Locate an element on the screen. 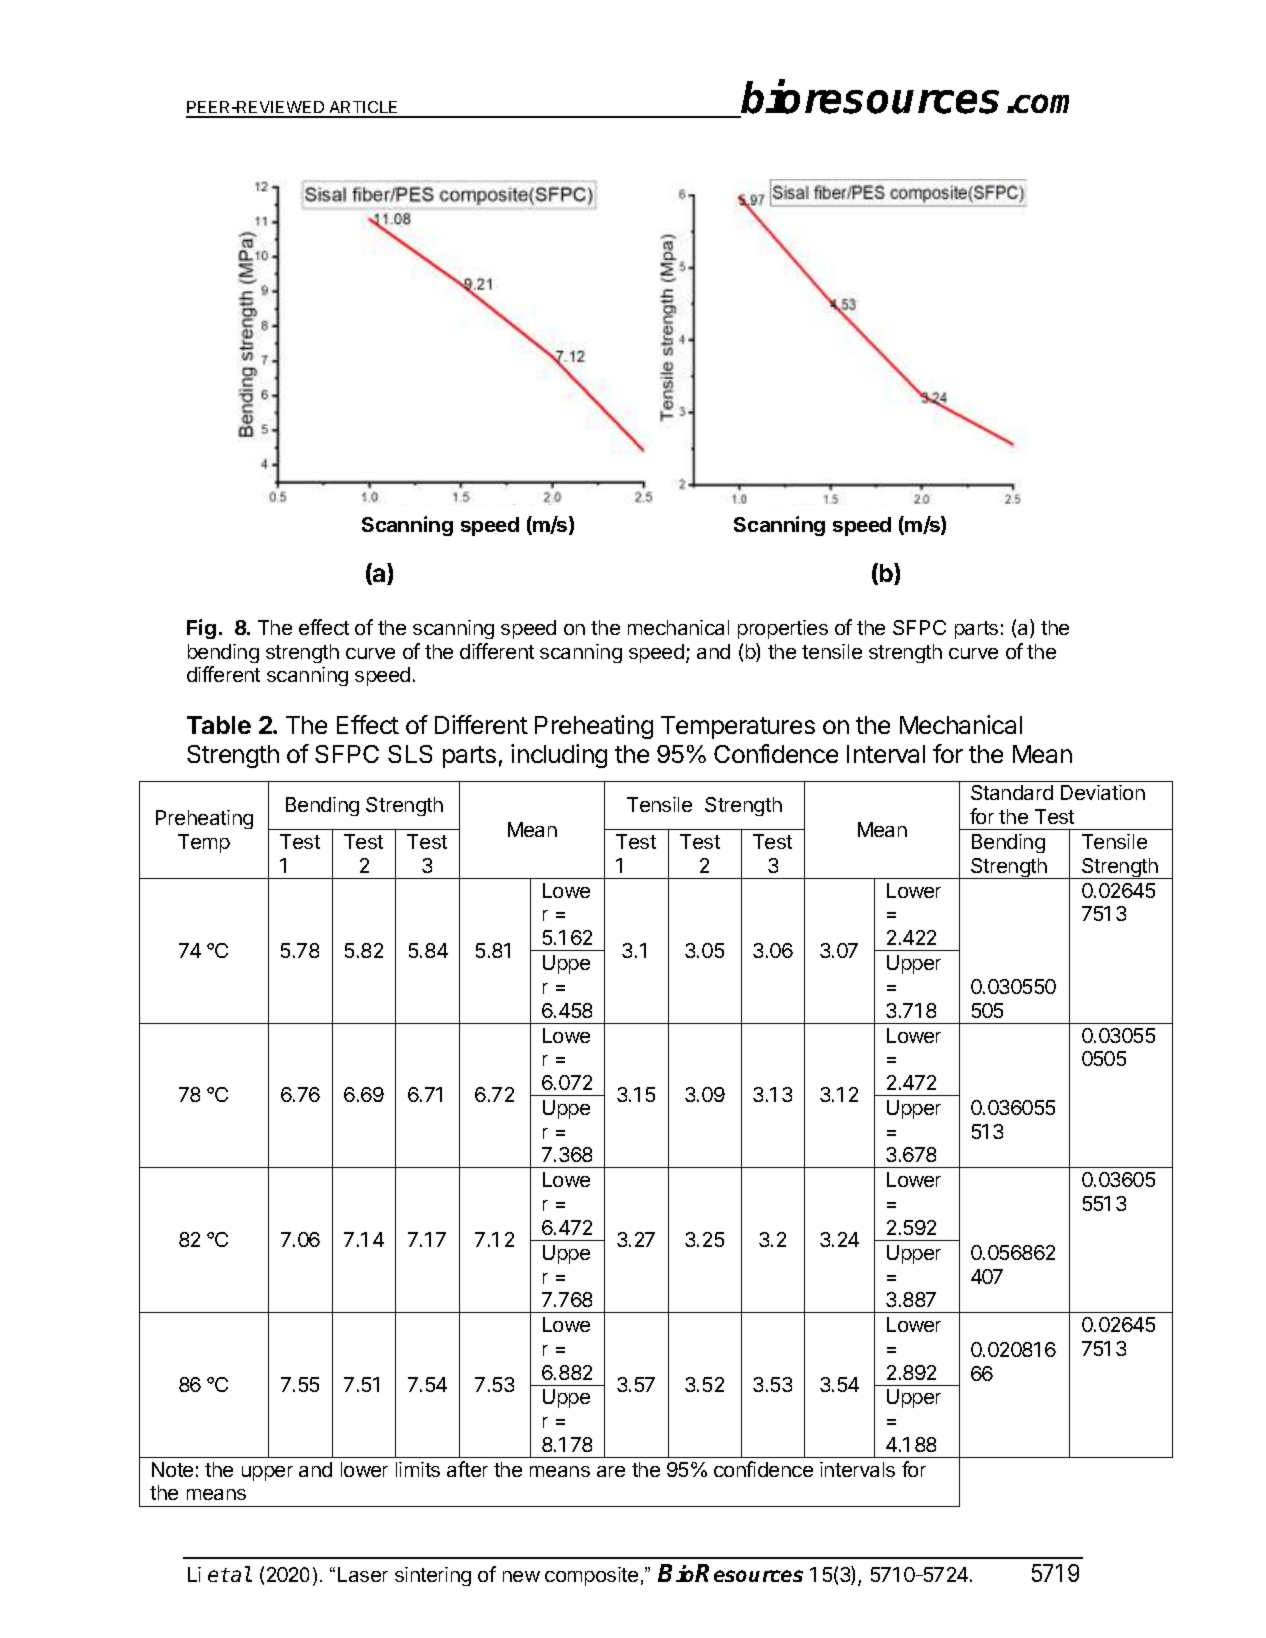  including is located at coordinates (559, 756).
